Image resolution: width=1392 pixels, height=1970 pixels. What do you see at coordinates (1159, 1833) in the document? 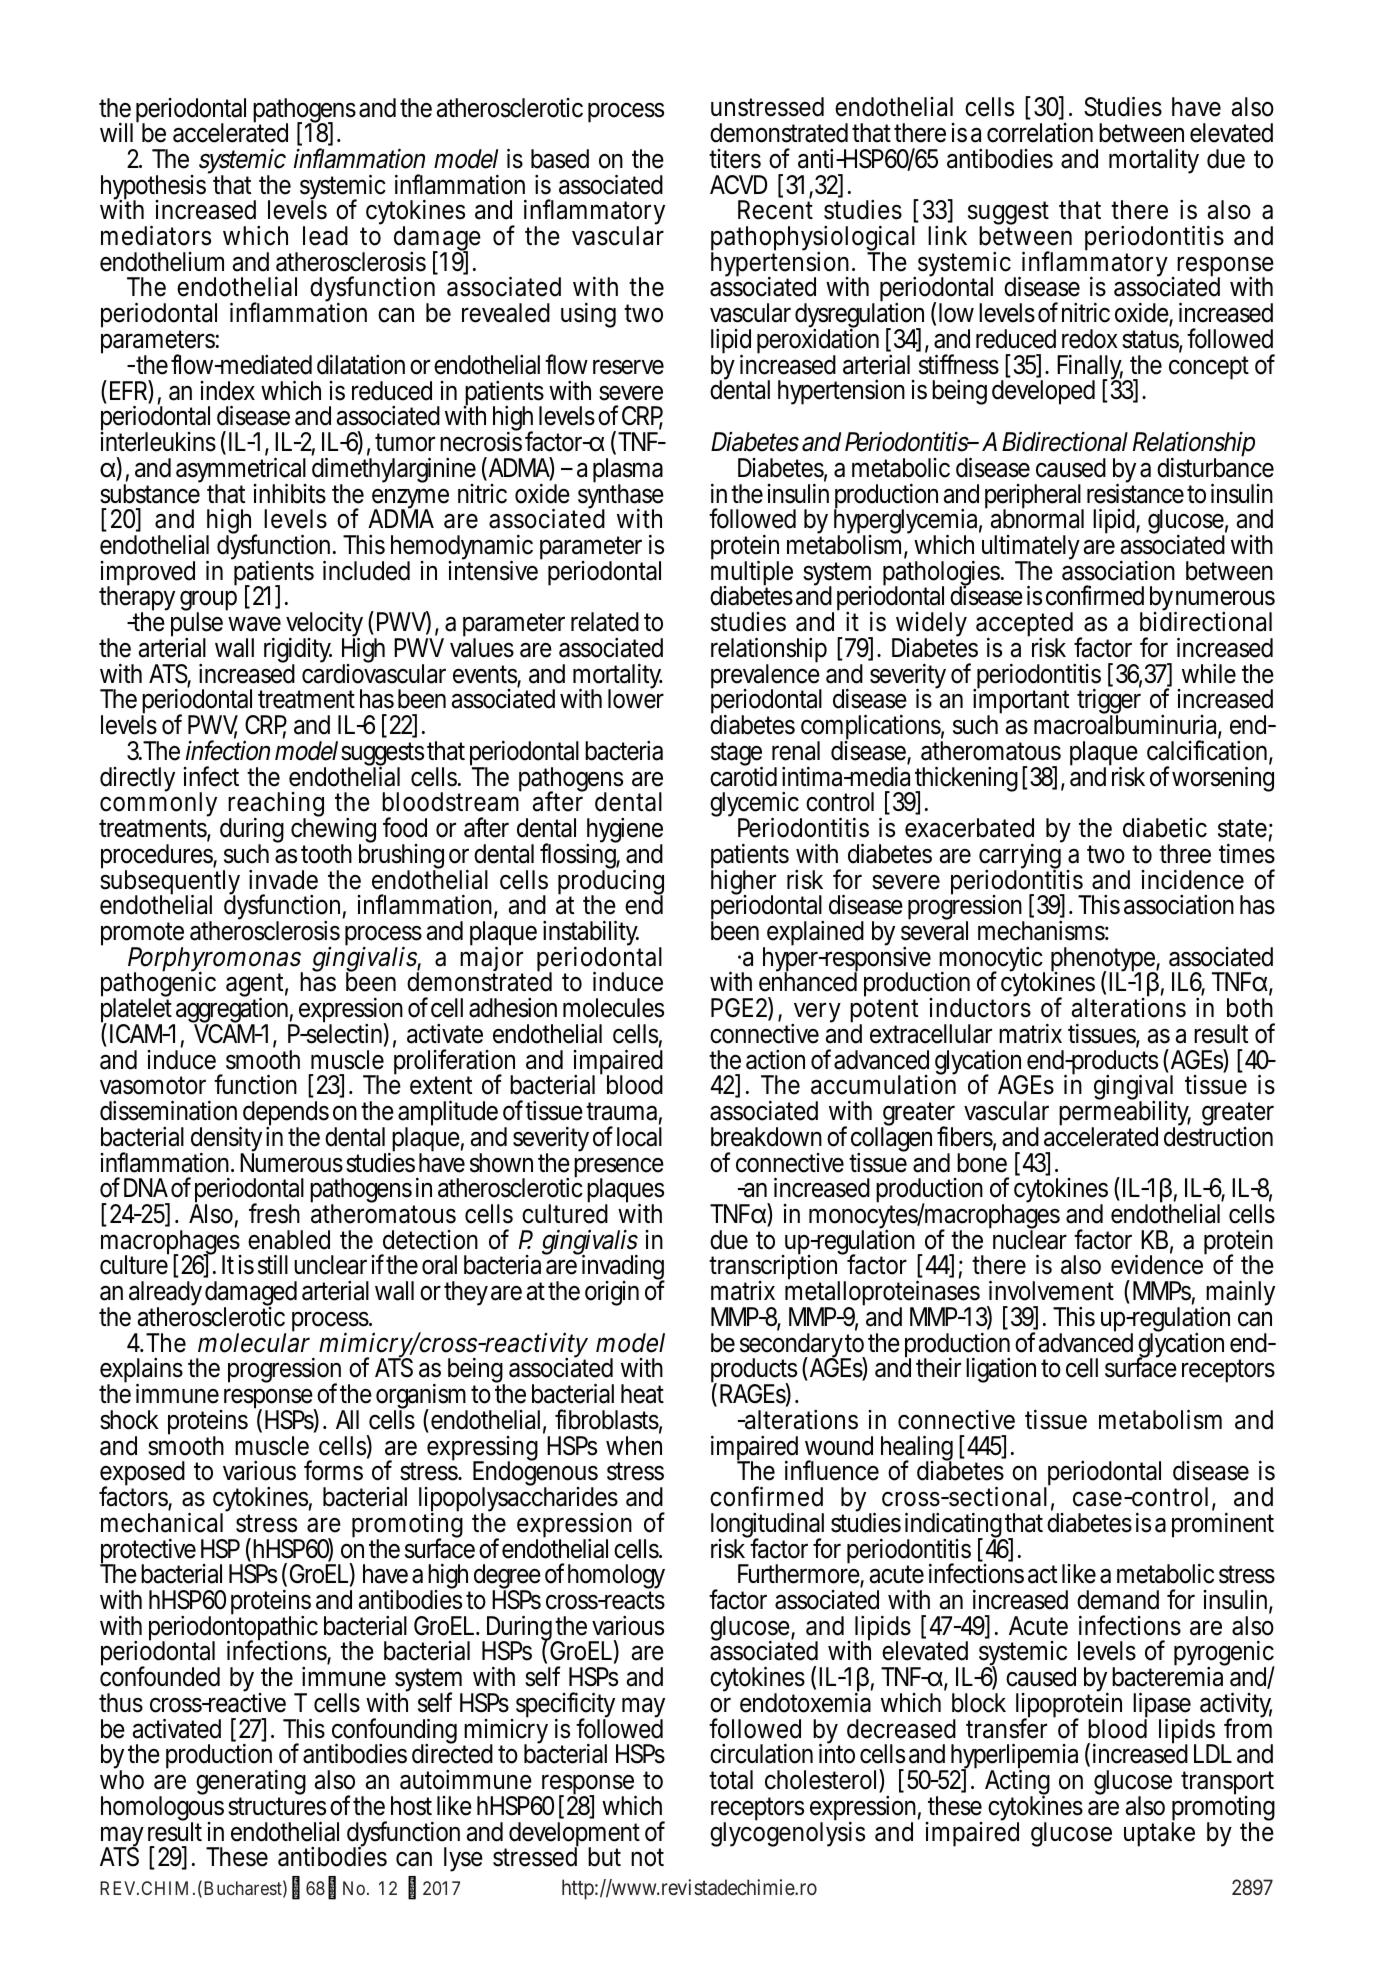
I see `uptake` at bounding box center [1159, 1833].
